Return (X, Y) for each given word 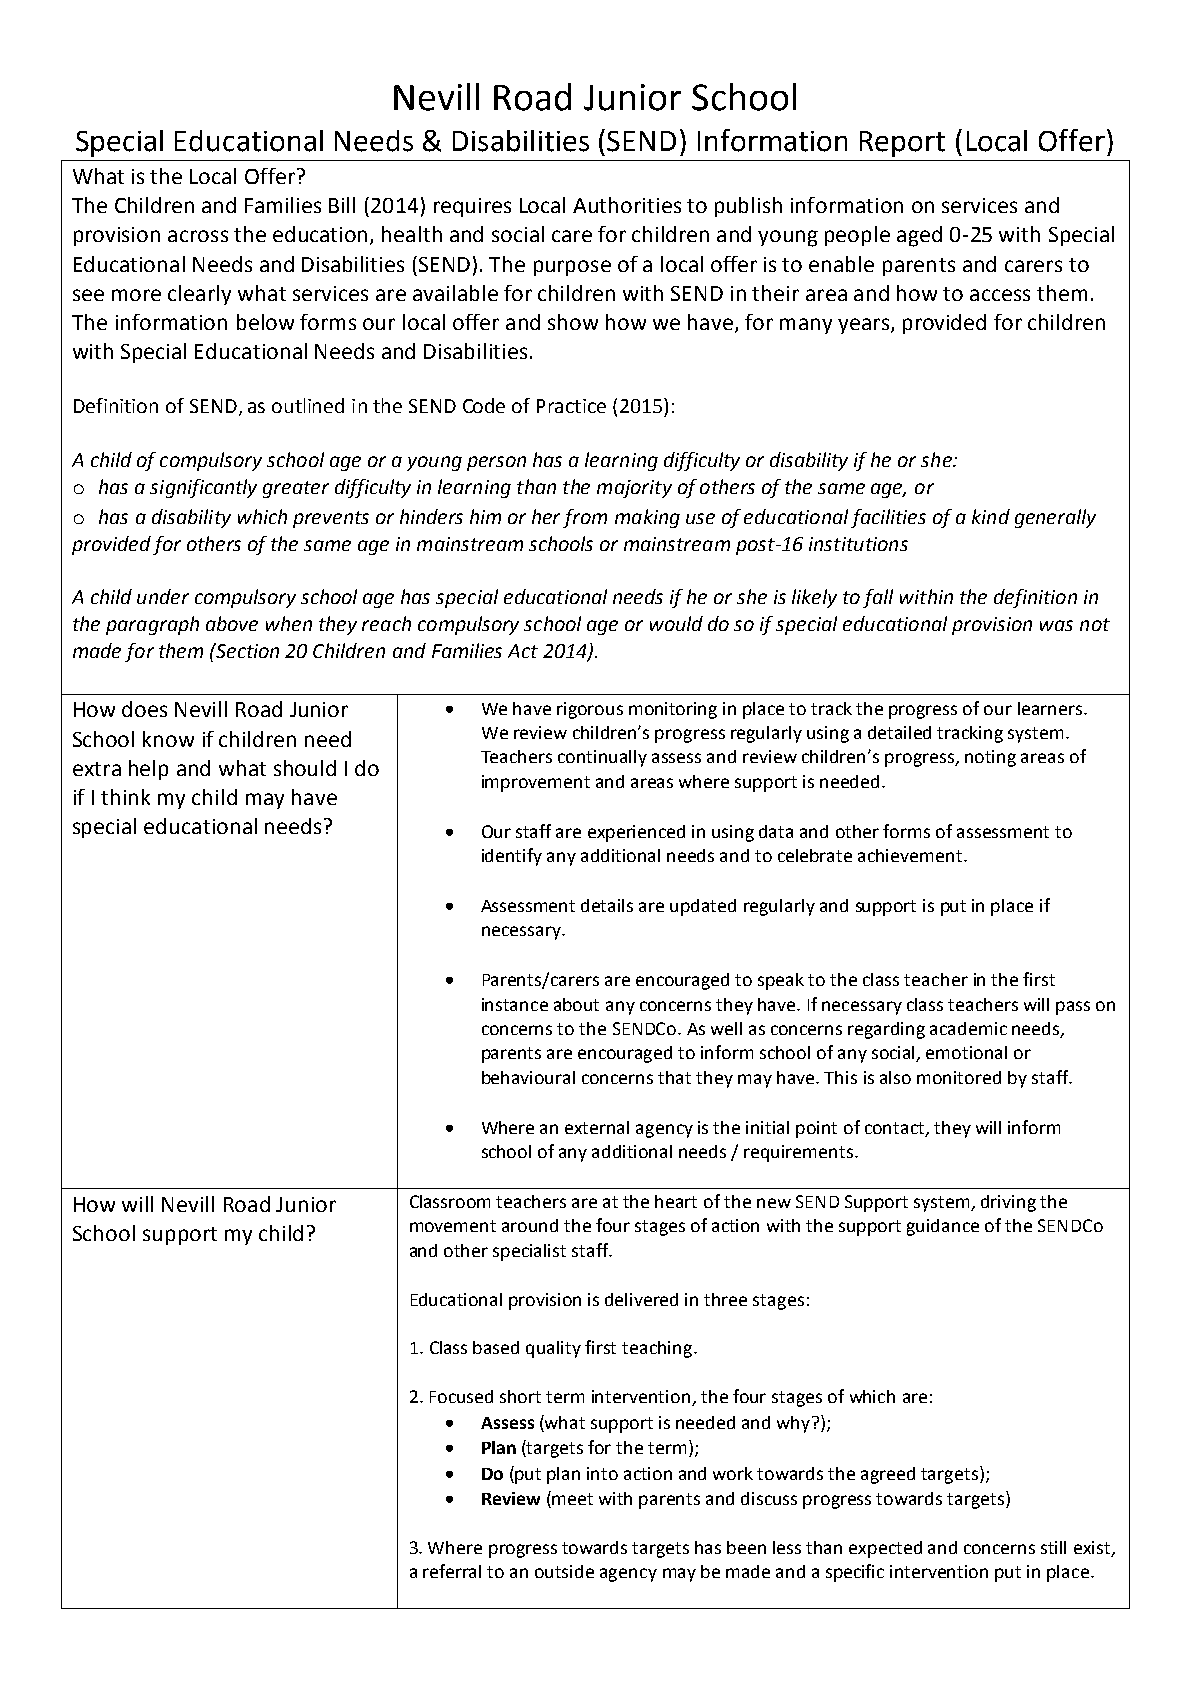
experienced (636, 833)
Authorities (627, 205)
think (125, 797)
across (198, 236)
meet (572, 1499)
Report (902, 144)
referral (452, 1571)
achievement (911, 855)
